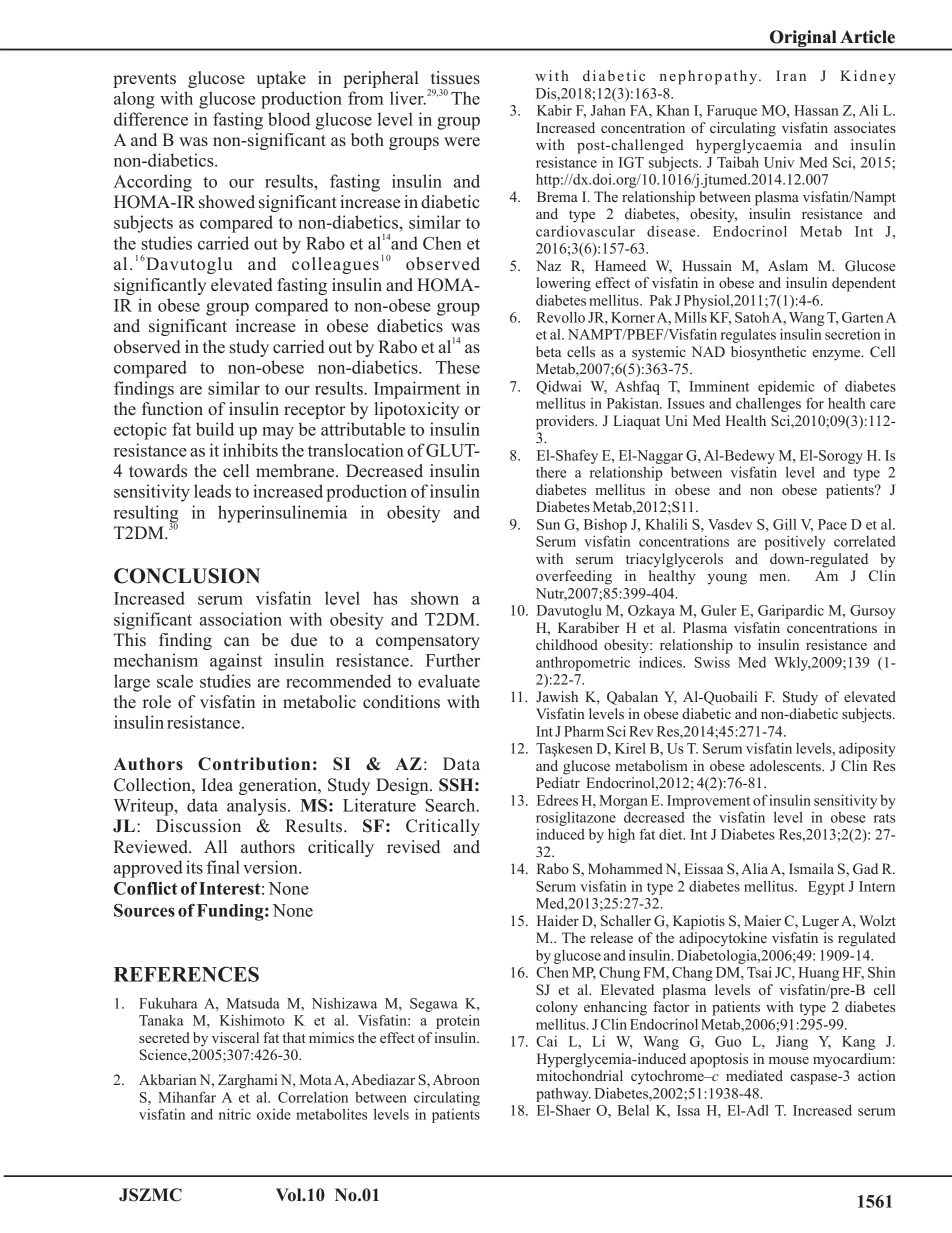 The height and width of the document is (1233, 952). I want to click on beta, so click(548, 351).
